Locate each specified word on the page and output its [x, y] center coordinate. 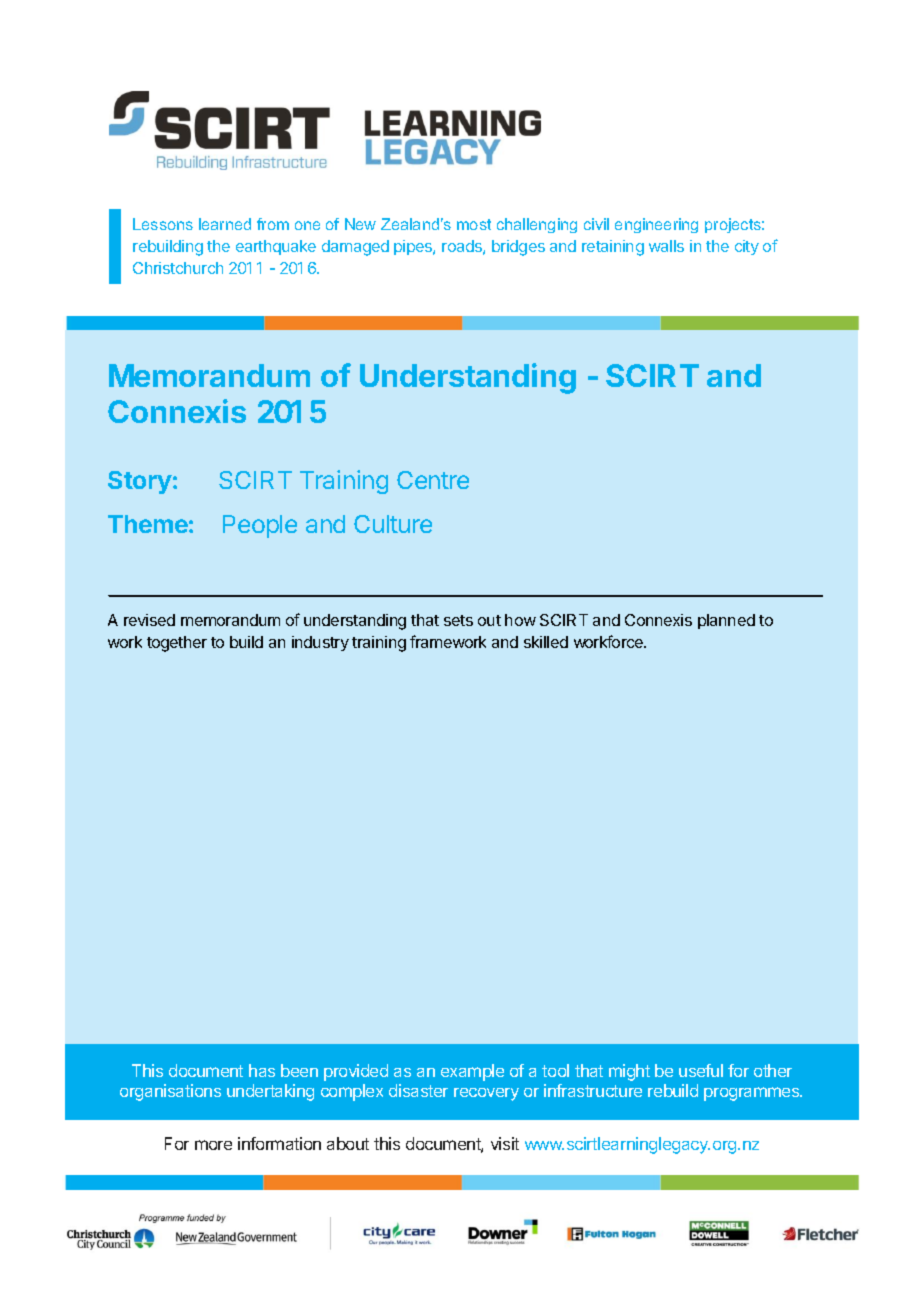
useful [701, 1070]
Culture [393, 524]
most [474, 224]
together [177, 644]
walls [666, 246]
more [213, 1145]
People [260, 526]
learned [225, 224]
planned [726, 621]
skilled [546, 642]
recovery [486, 1094]
